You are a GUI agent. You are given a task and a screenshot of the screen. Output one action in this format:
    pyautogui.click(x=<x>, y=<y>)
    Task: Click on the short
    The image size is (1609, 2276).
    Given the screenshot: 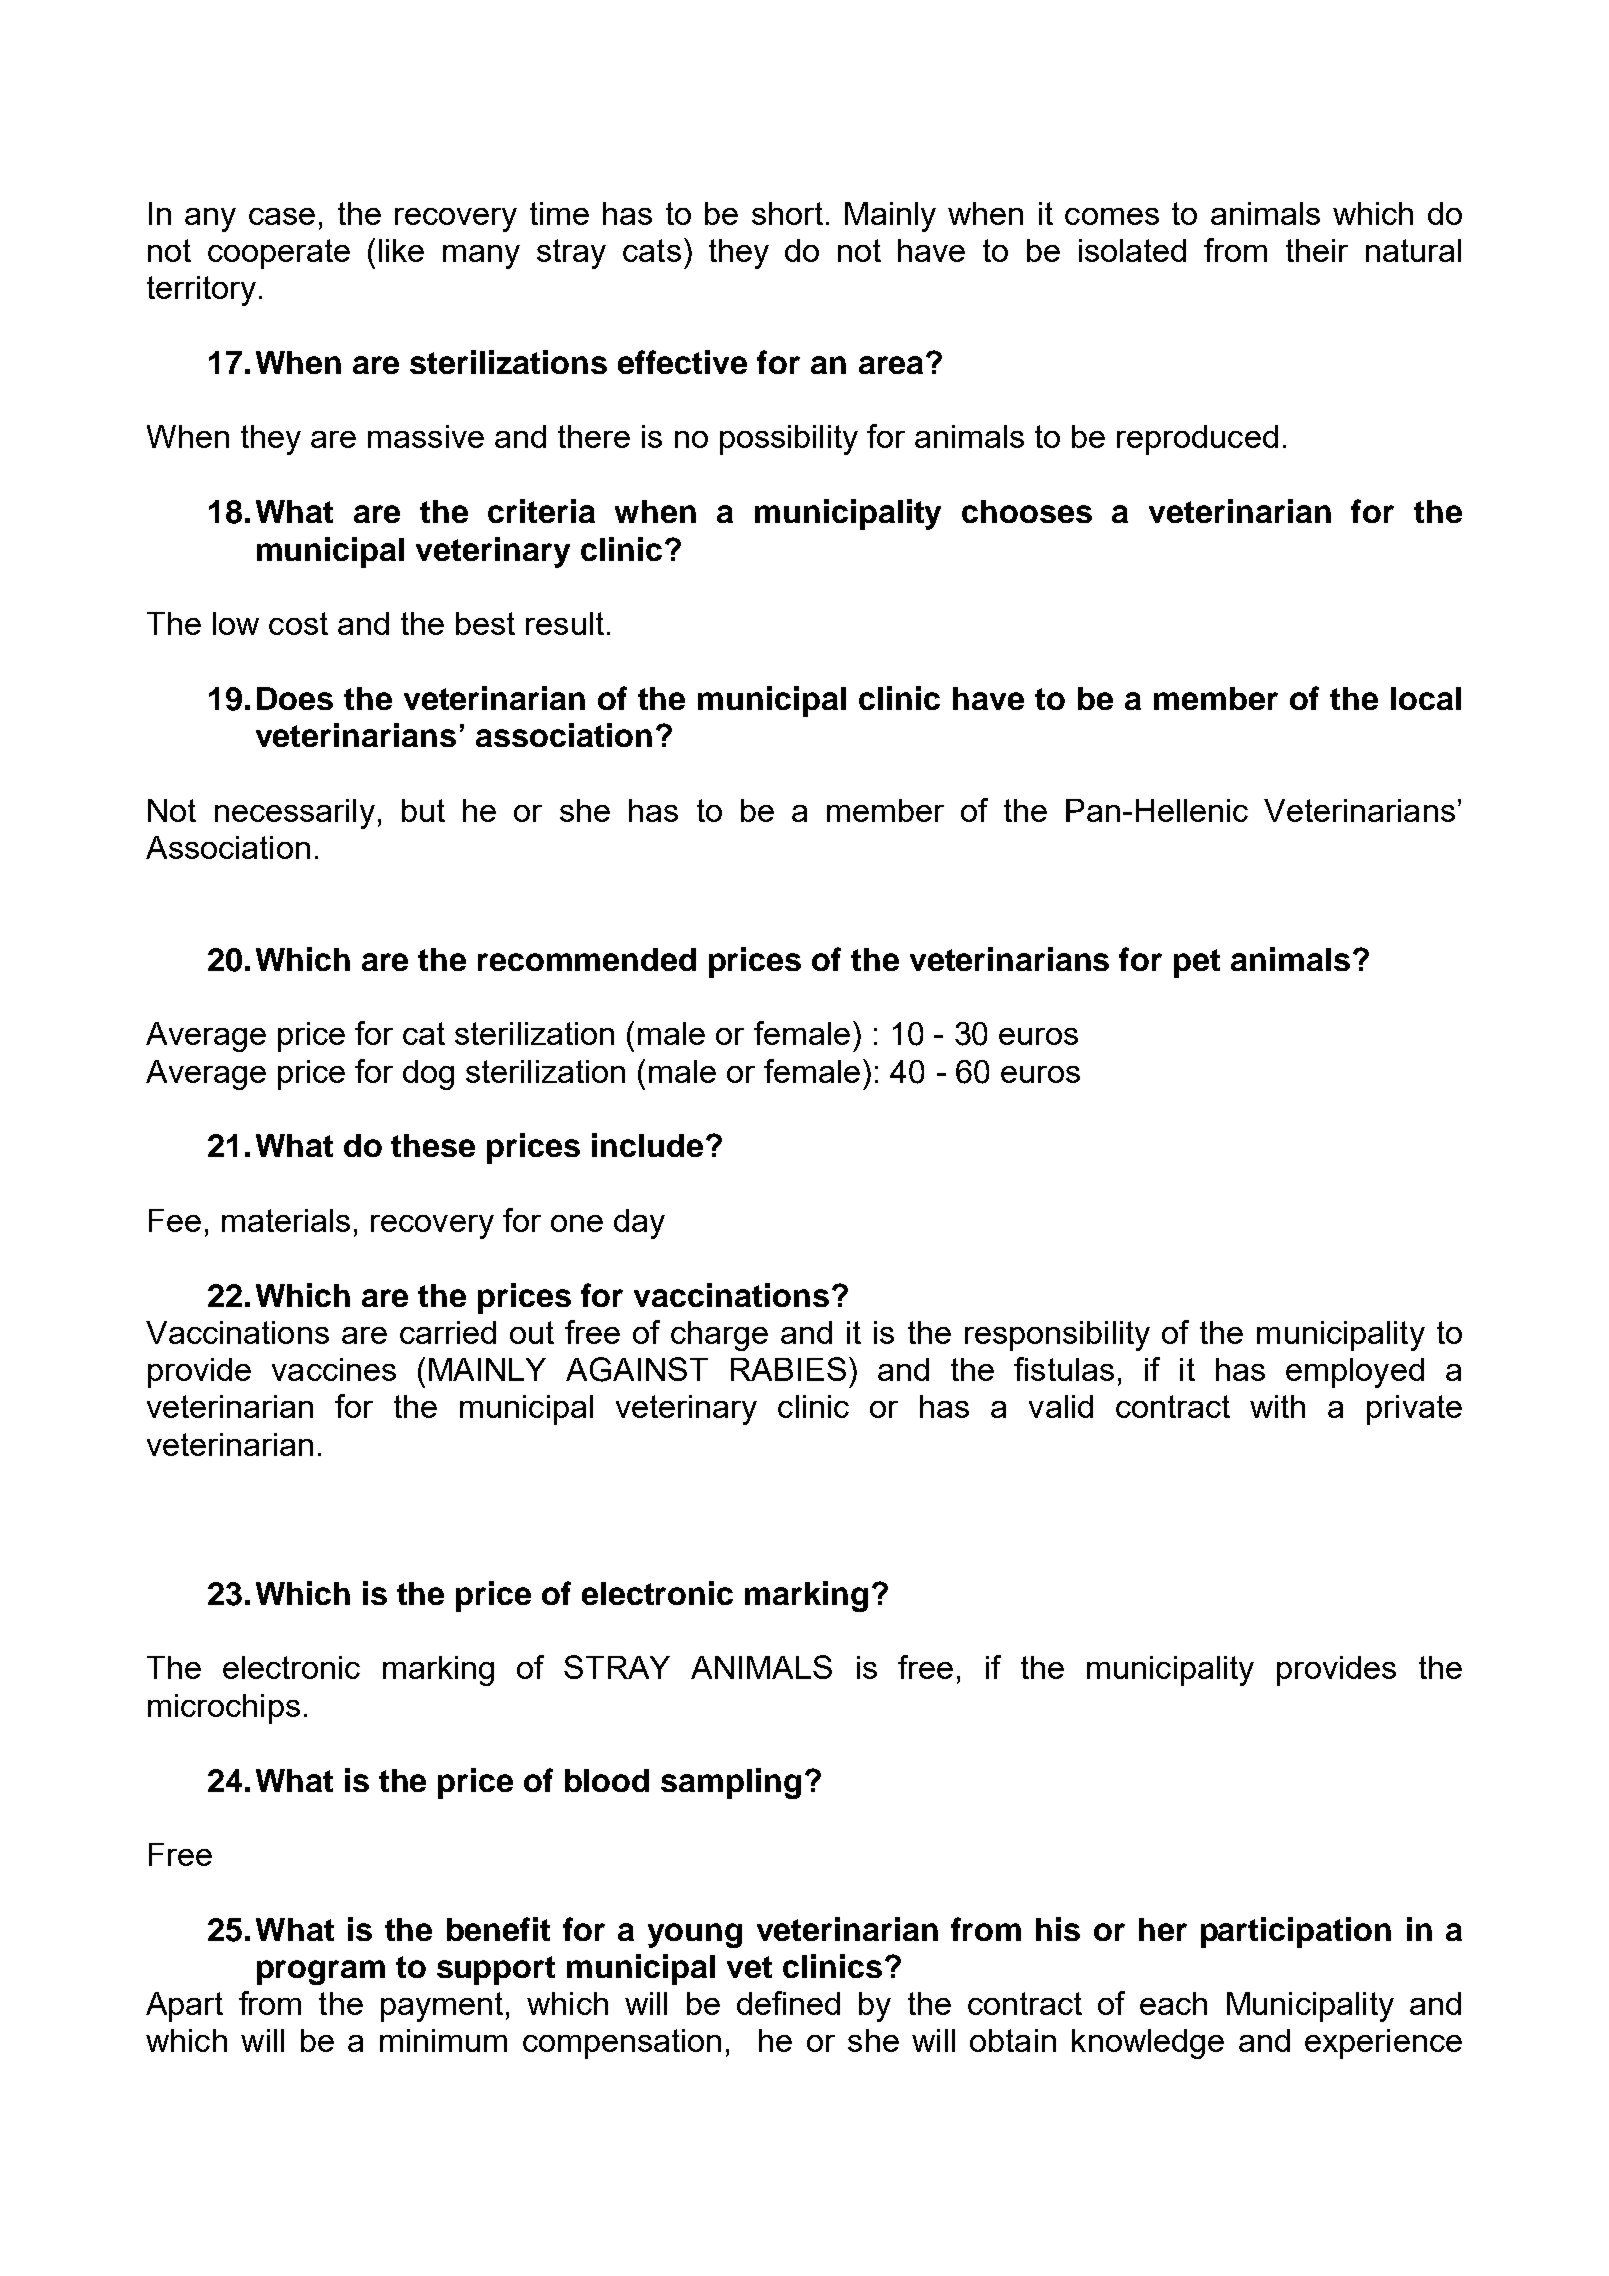 What is the action you would take?
    pyautogui.click(x=787, y=213)
